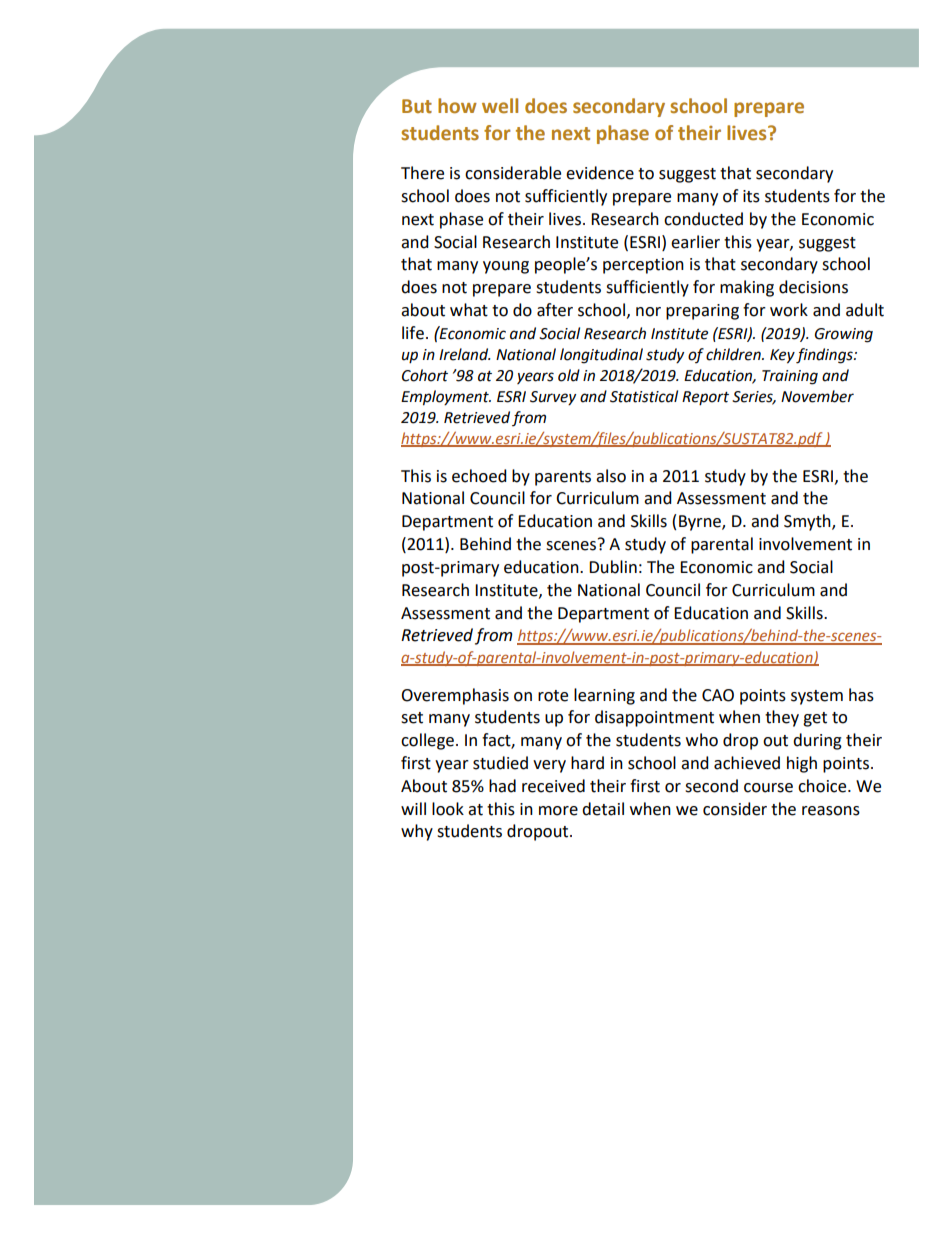 The height and width of the screenshot is (1233, 952). I want to click on also, so click(611, 476).
